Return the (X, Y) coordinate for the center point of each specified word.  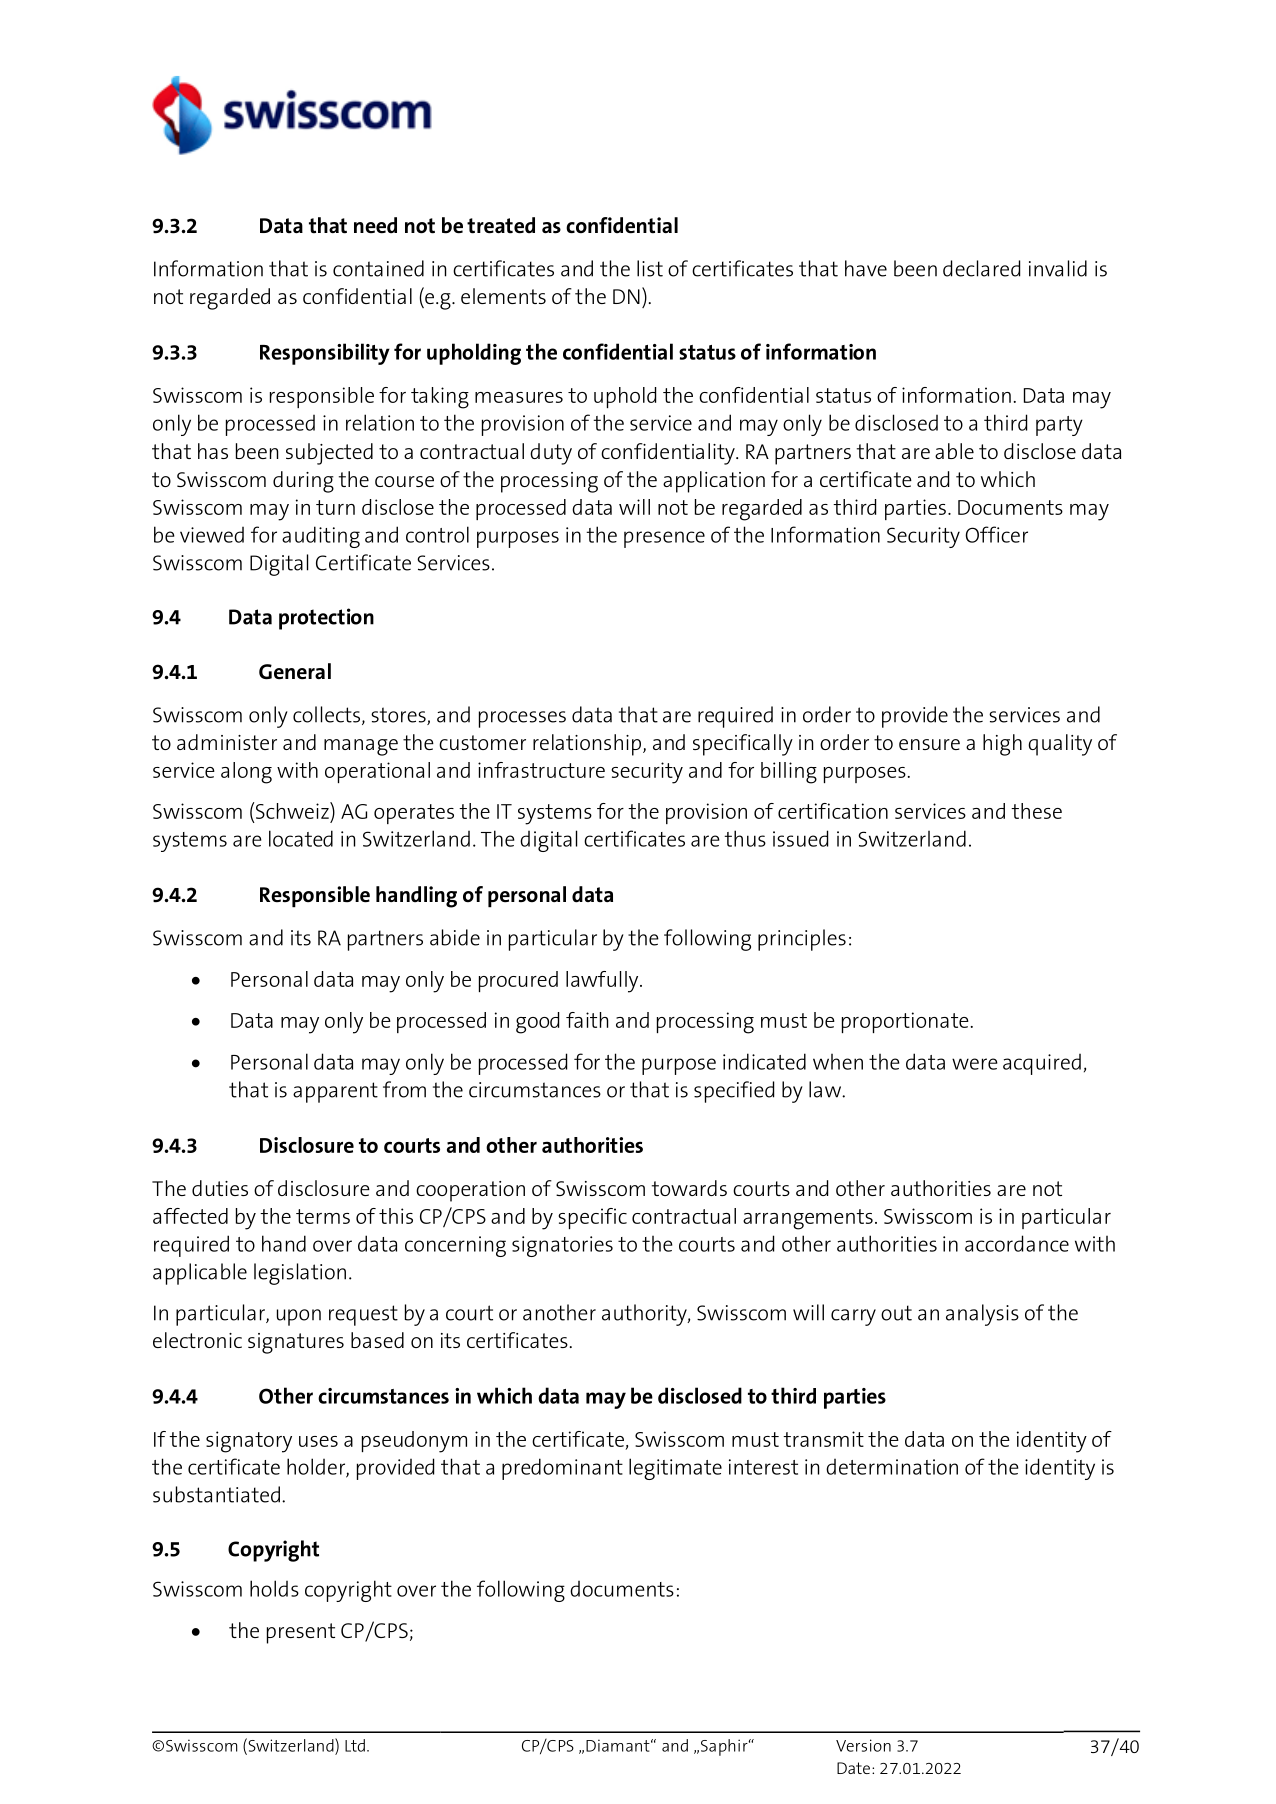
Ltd (355, 1745)
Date (853, 1768)
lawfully (603, 982)
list (650, 268)
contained (378, 268)
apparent (335, 1092)
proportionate (905, 1022)
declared (981, 268)
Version (863, 1745)
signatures (296, 1343)
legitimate (675, 1469)
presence (664, 539)
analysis (982, 1315)
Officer (996, 534)
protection (326, 619)
